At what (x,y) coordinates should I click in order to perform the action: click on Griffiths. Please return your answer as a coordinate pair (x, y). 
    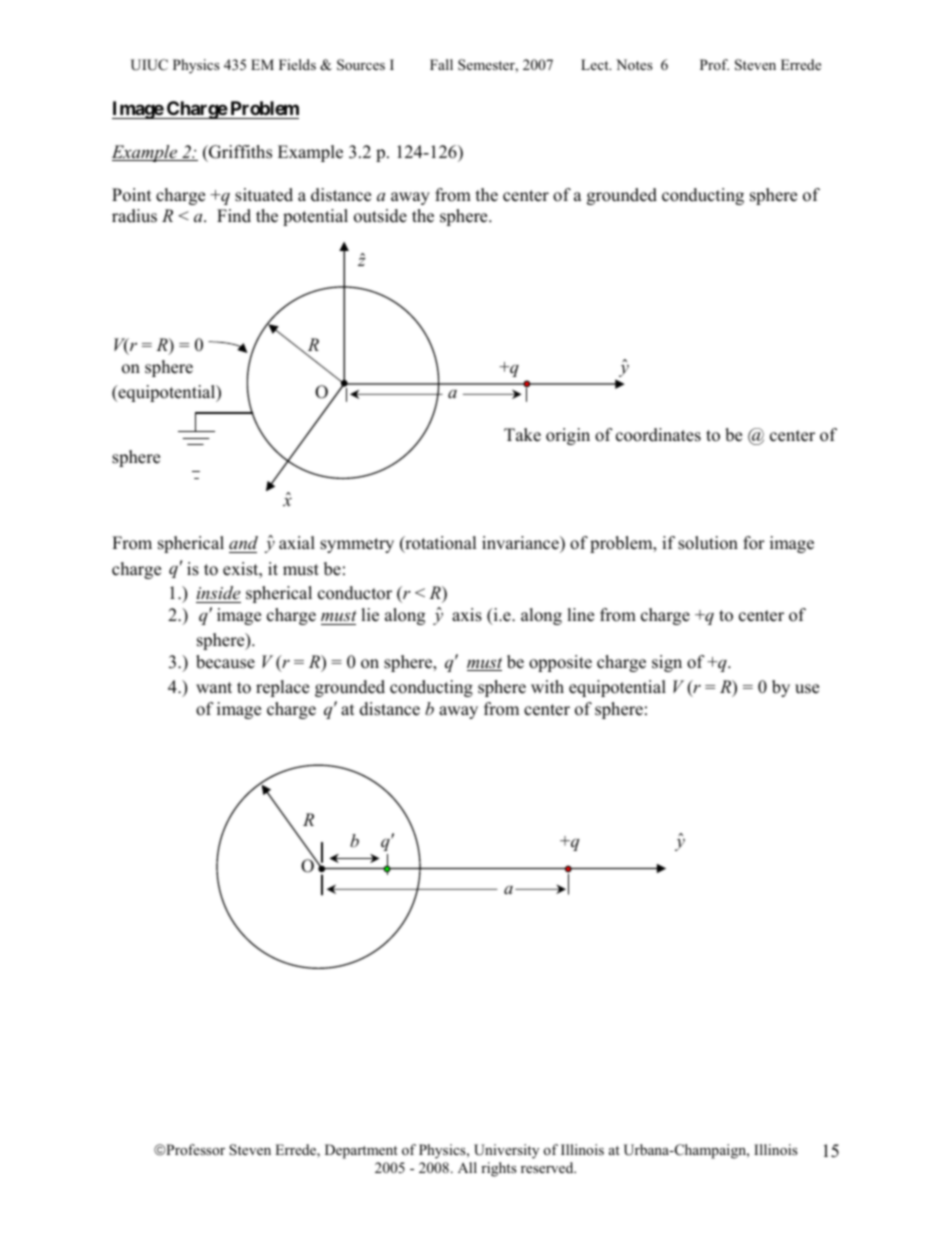
    Looking at the image, I should click on (239, 152).
